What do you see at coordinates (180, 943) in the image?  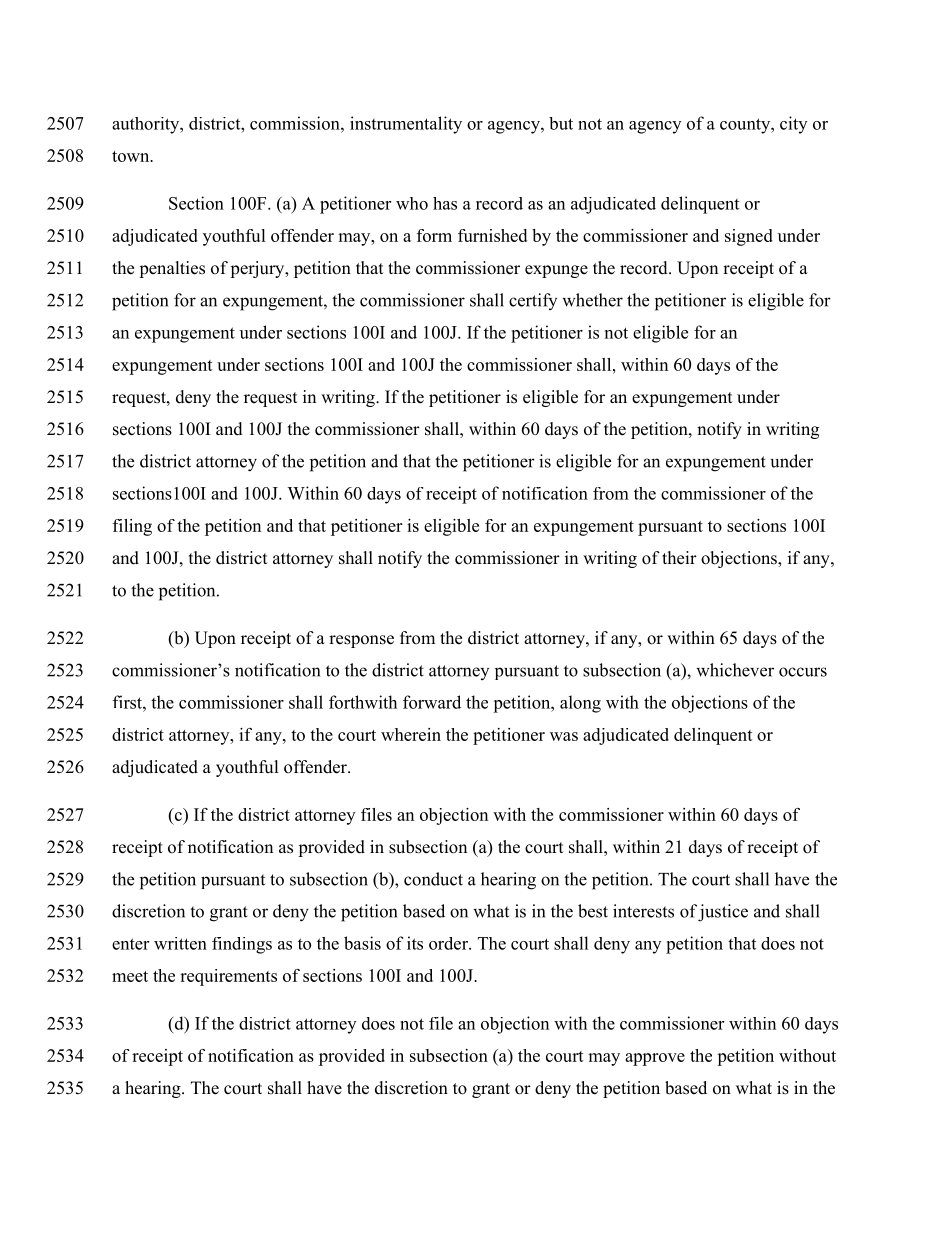 I see `written` at bounding box center [180, 943].
